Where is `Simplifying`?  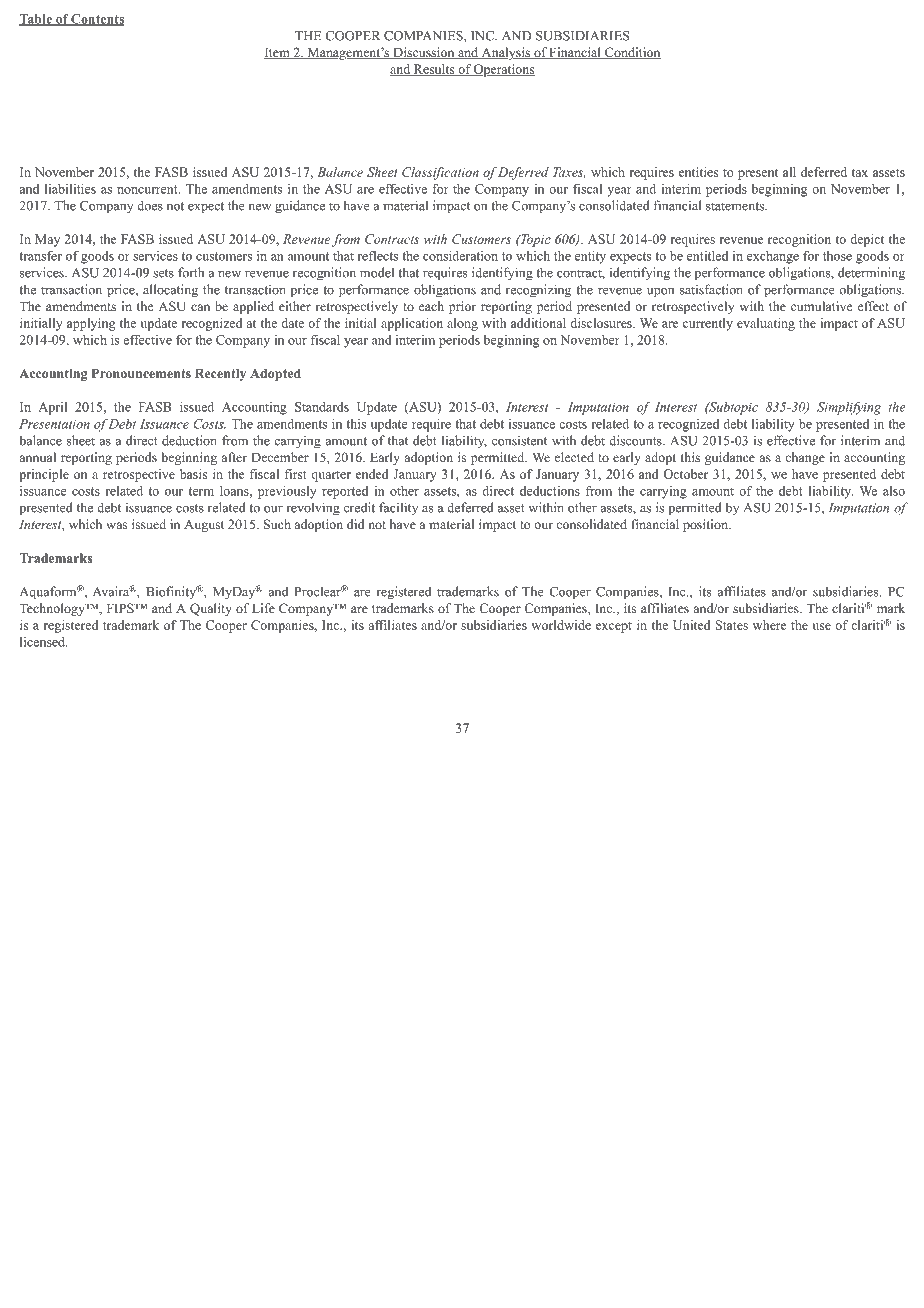
Simplifying is located at coordinates (849, 408).
